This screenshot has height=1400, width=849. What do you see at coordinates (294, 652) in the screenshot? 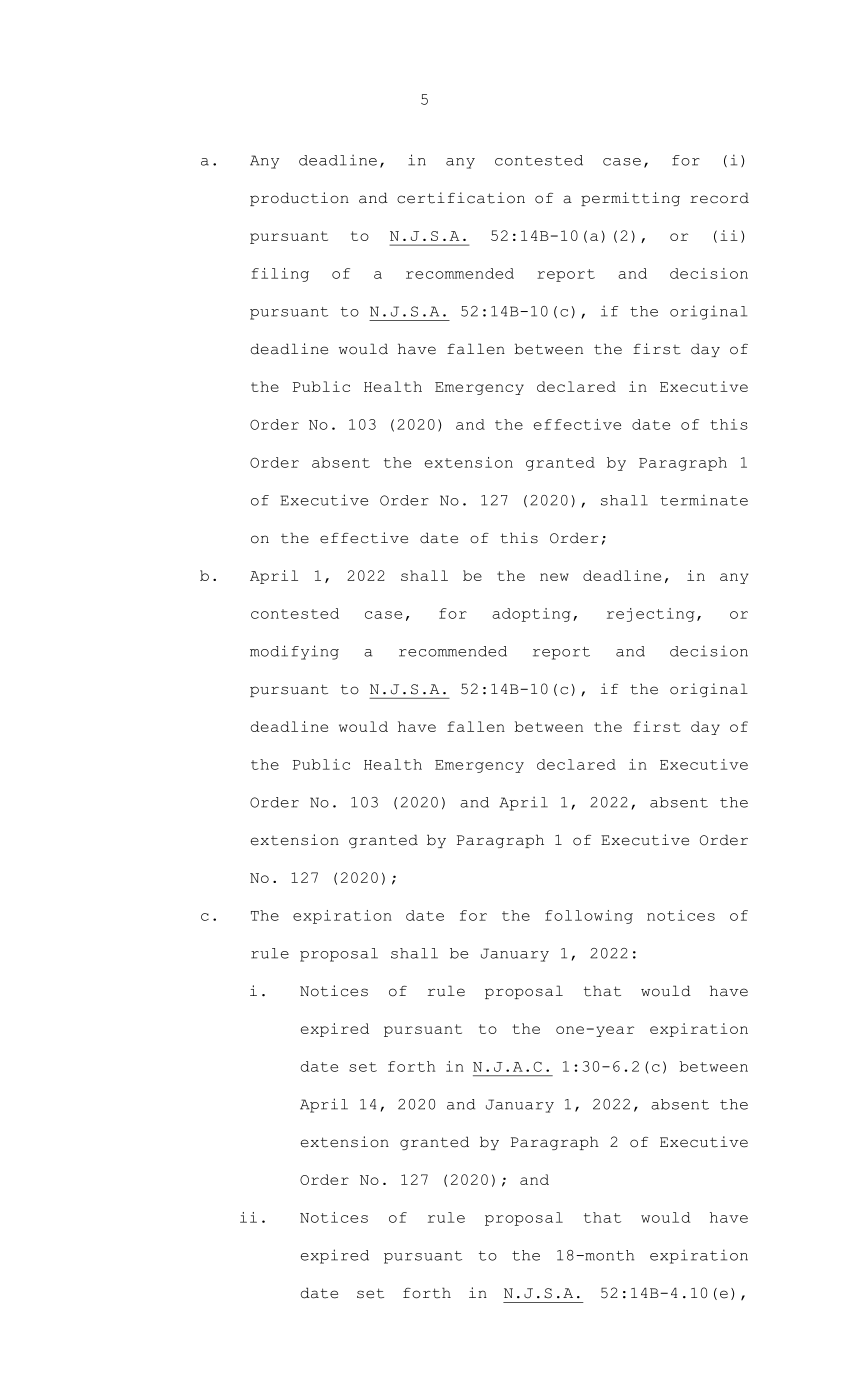
I see `modifying` at bounding box center [294, 652].
